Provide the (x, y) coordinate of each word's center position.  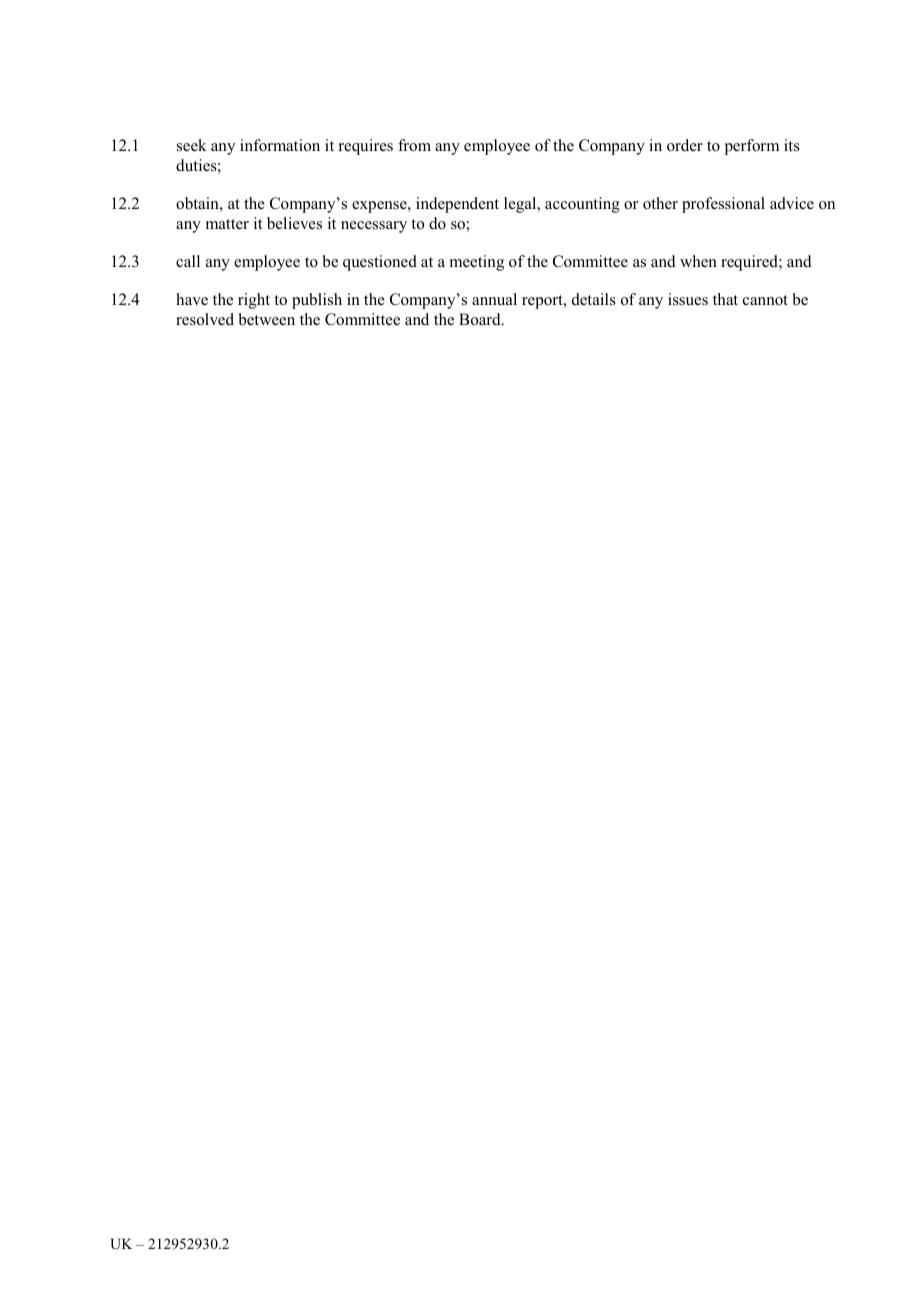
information (280, 145)
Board (481, 319)
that (725, 299)
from (414, 145)
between (267, 319)
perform (752, 147)
